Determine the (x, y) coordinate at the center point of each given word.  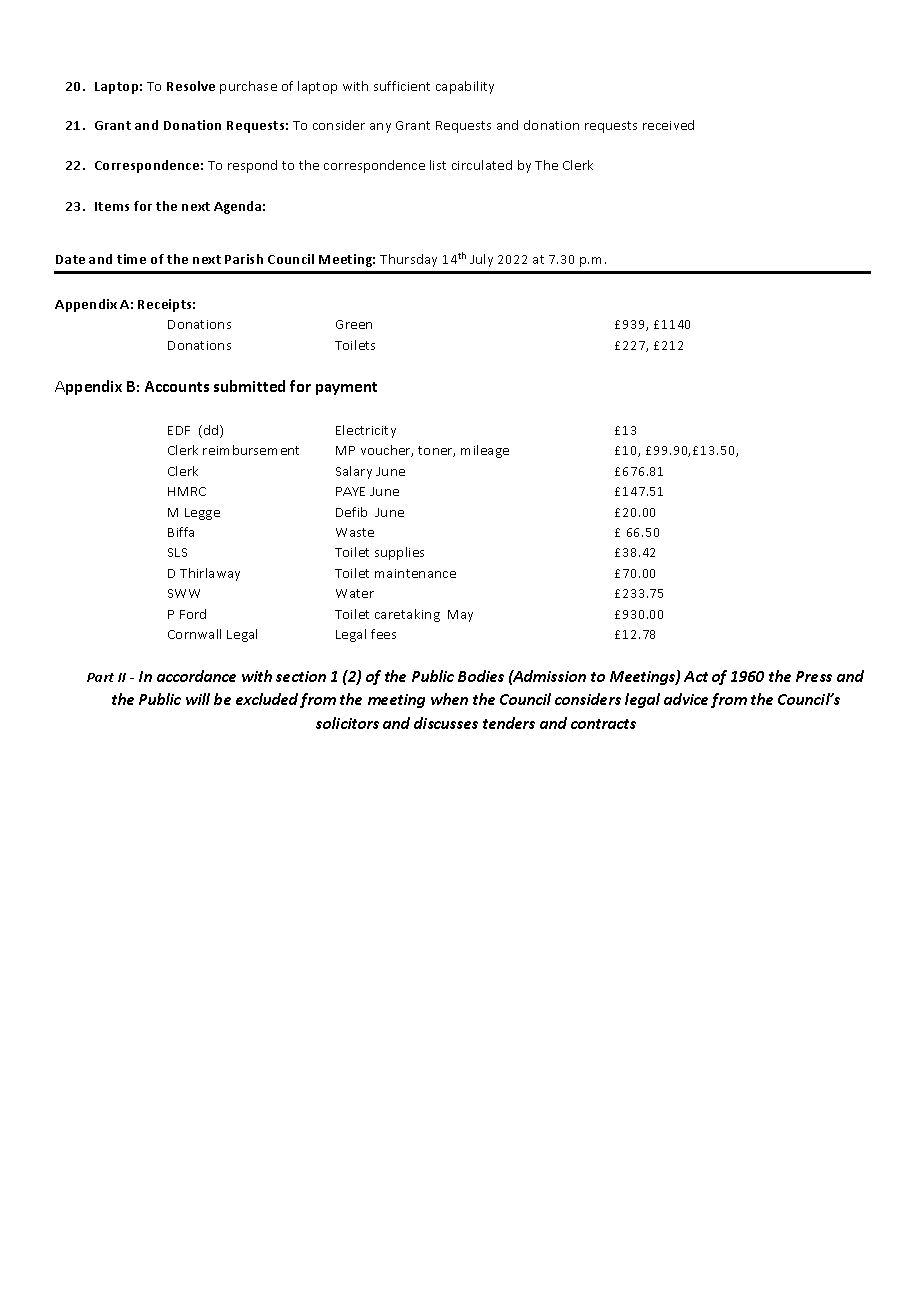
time (131, 259)
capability (465, 87)
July (481, 260)
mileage (485, 451)
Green (354, 324)
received (668, 125)
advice (686, 699)
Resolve (191, 86)
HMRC (187, 491)
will (198, 699)
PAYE (350, 491)
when (449, 699)
